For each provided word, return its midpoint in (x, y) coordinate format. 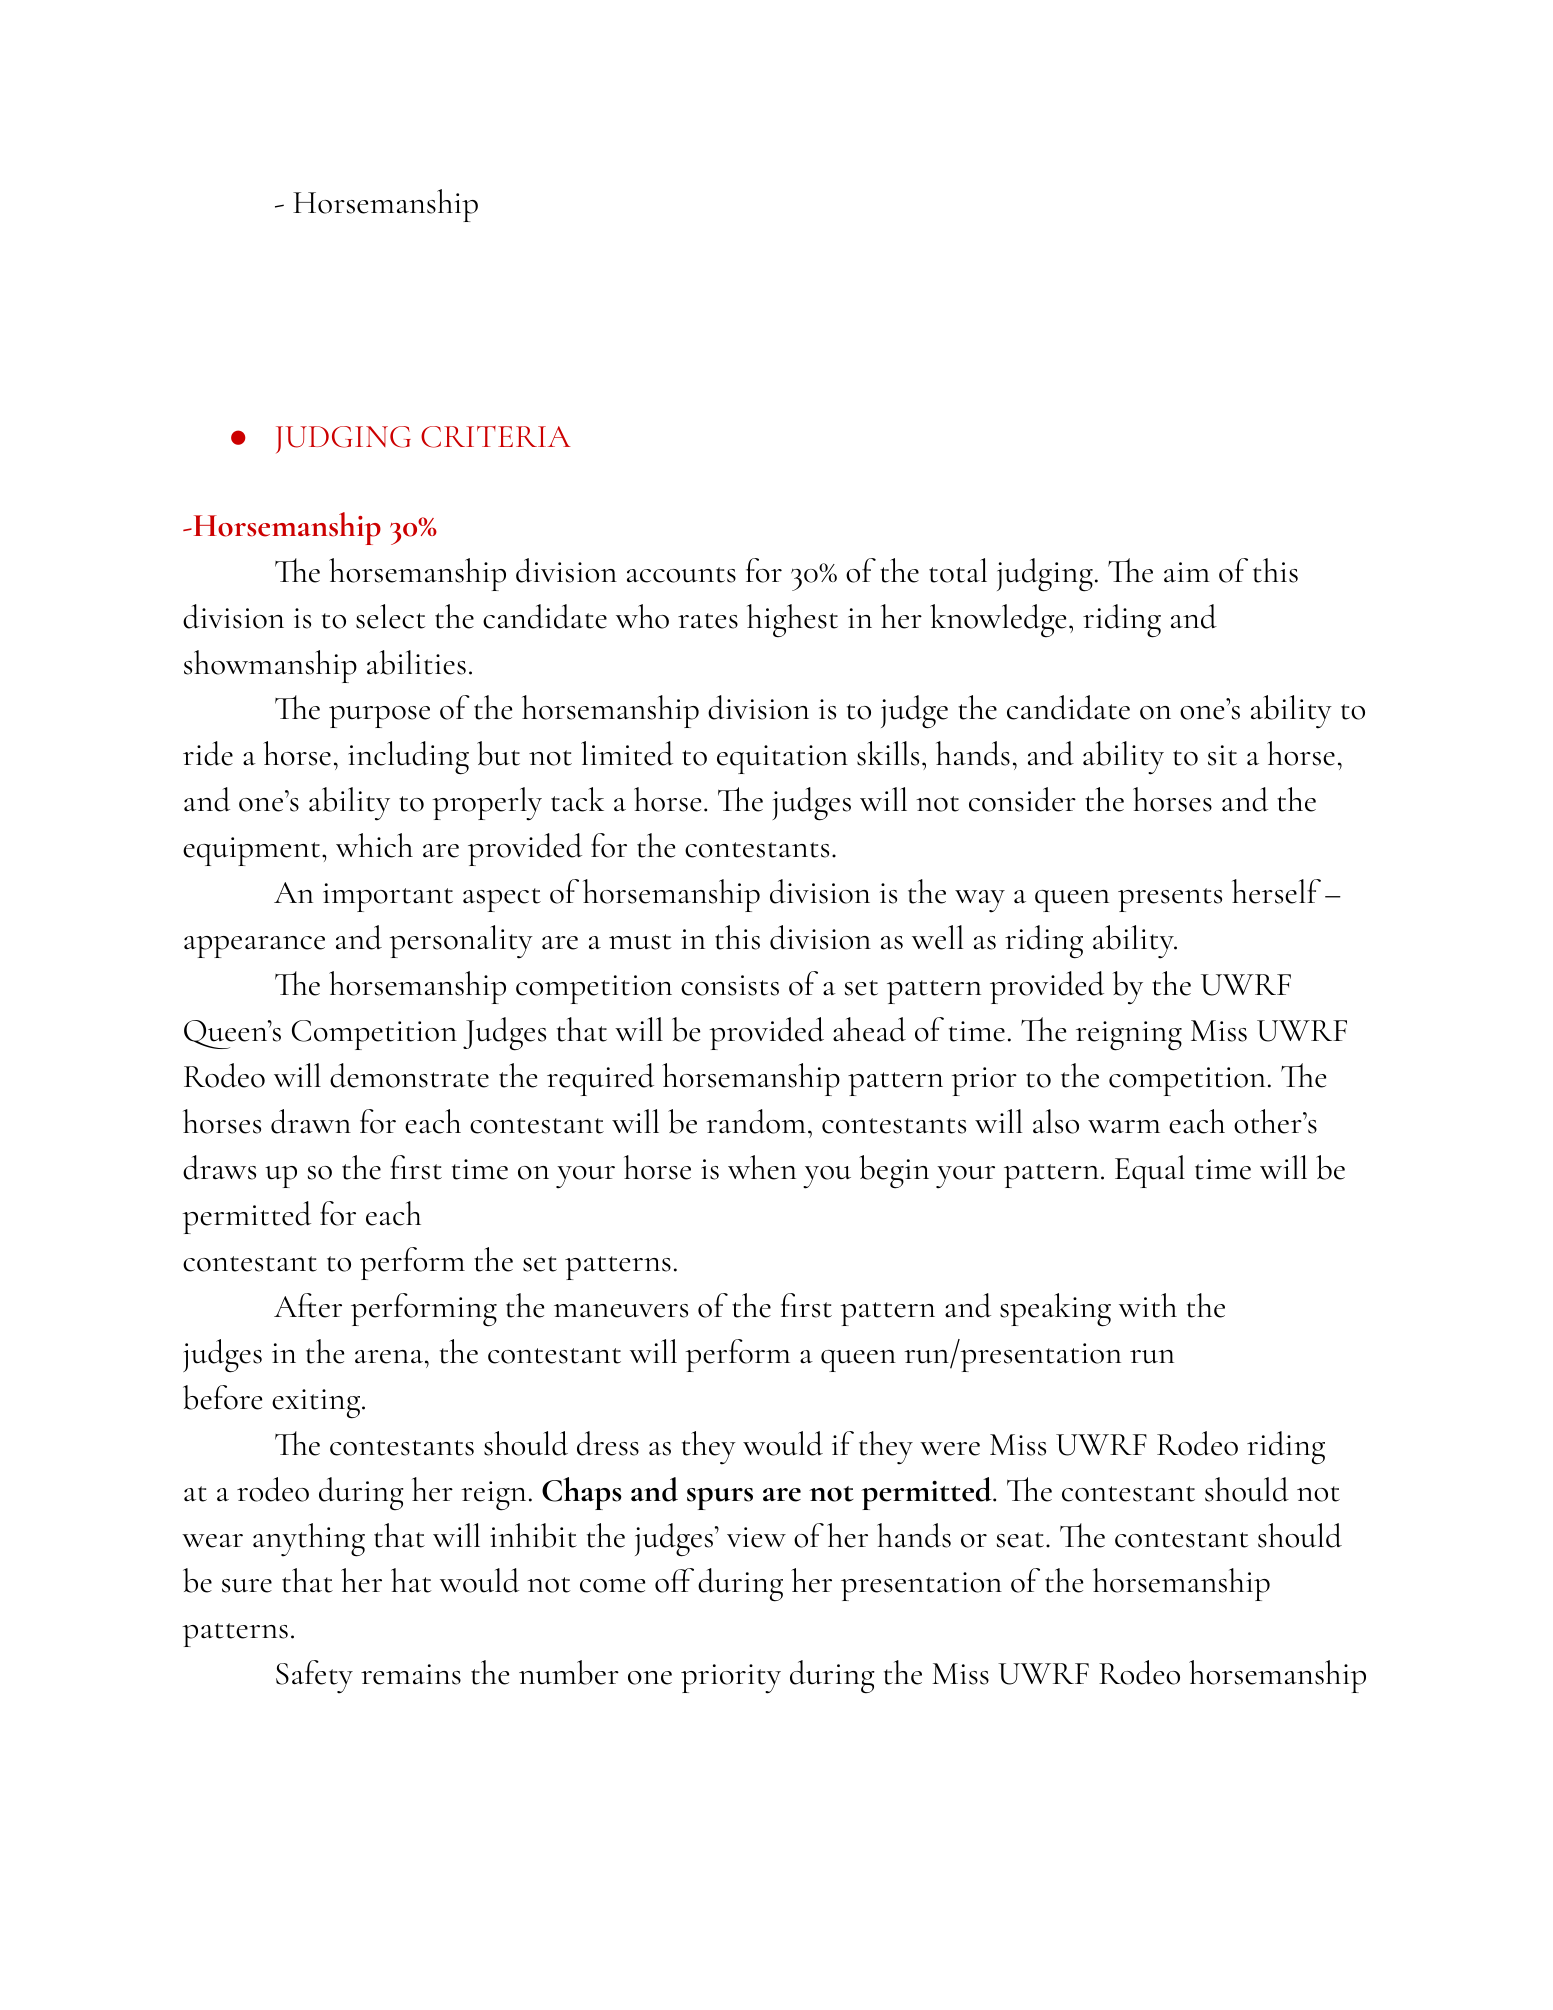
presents (1170, 900)
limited (627, 753)
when (762, 1167)
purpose (379, 717)
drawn (311, 1121)
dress (608, 1443)
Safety (314, 1677)
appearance (254, 947)
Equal (1150, 1171)
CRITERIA (496, 437)
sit (1222, 755)
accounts (681, 575)
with (1148, 1305)
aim (1187, 572)
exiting (316, 1404)
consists (730, 985)
